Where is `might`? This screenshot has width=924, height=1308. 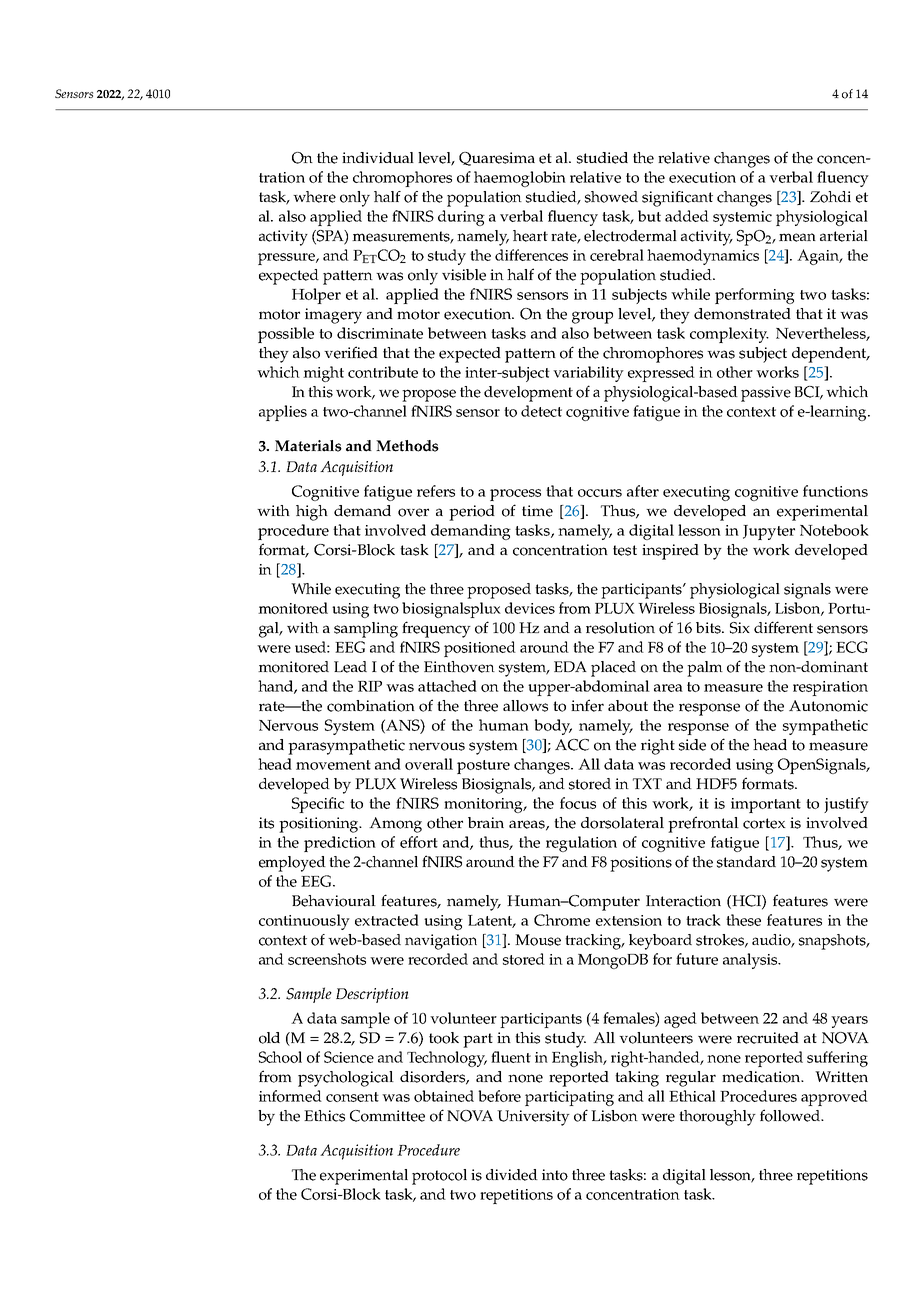
might is located at coordinates (323, 374).
